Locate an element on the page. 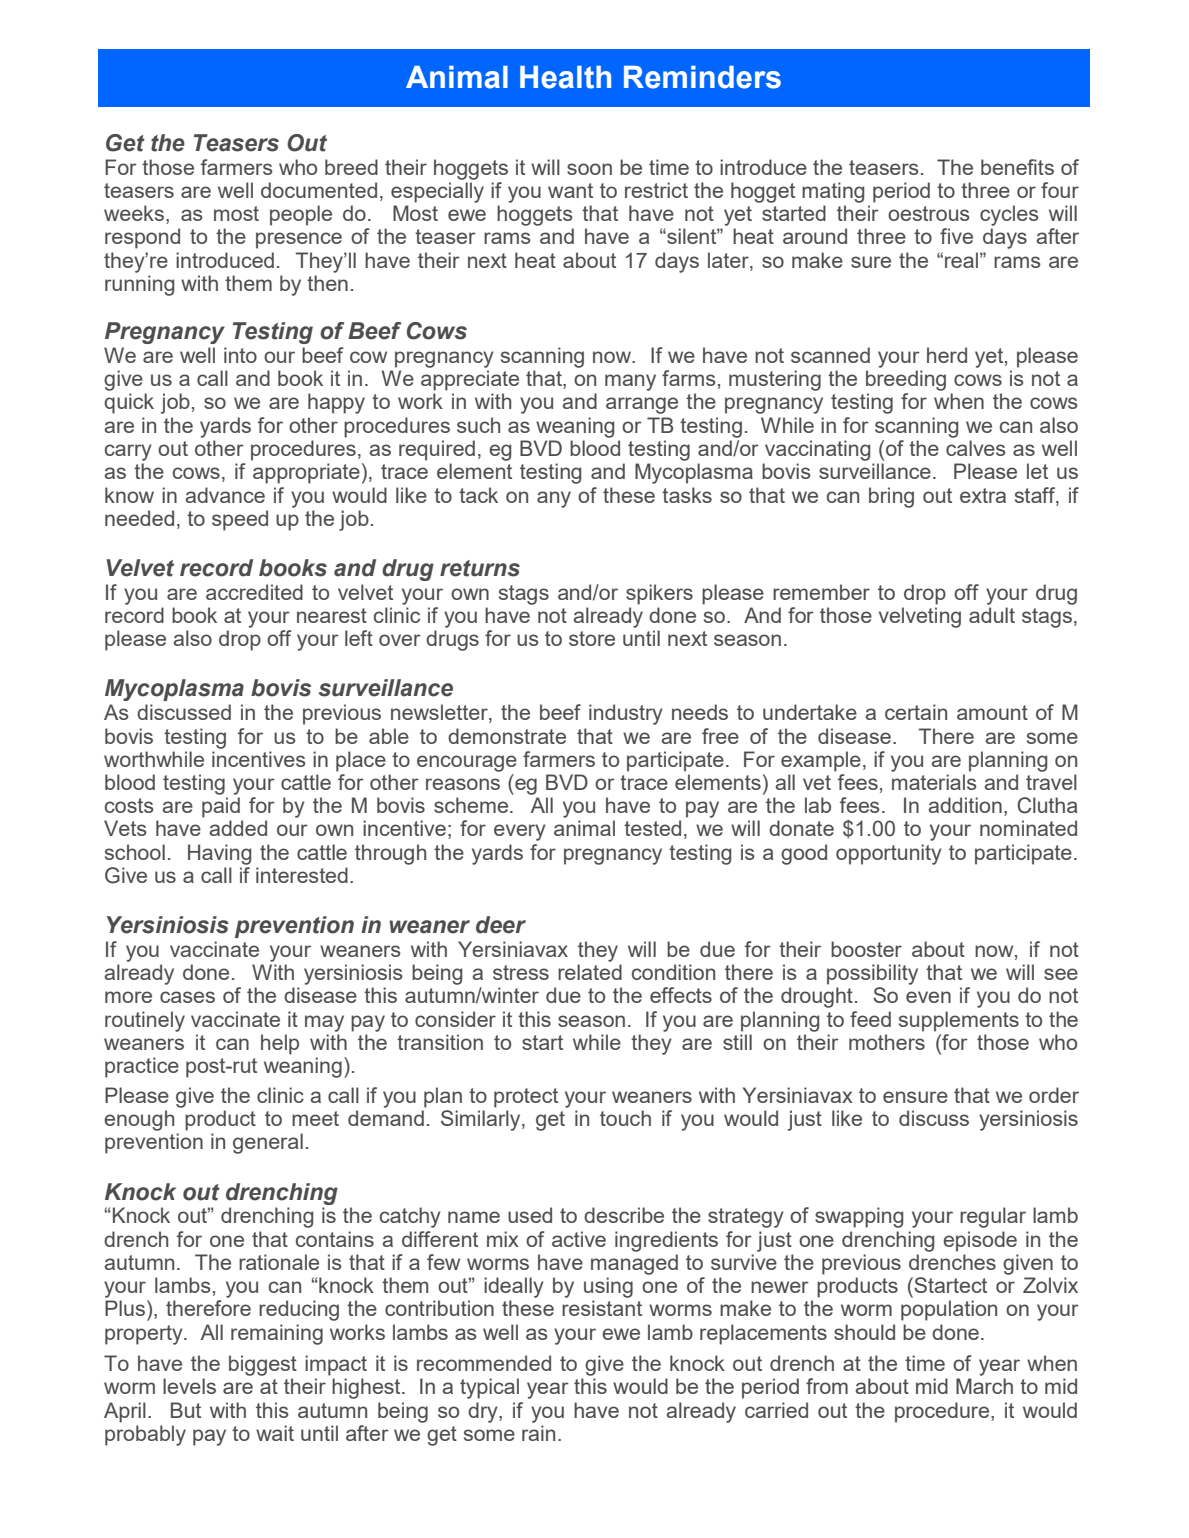 This document has width=1189, height=1538. related is located at coordinates (590, 972).
